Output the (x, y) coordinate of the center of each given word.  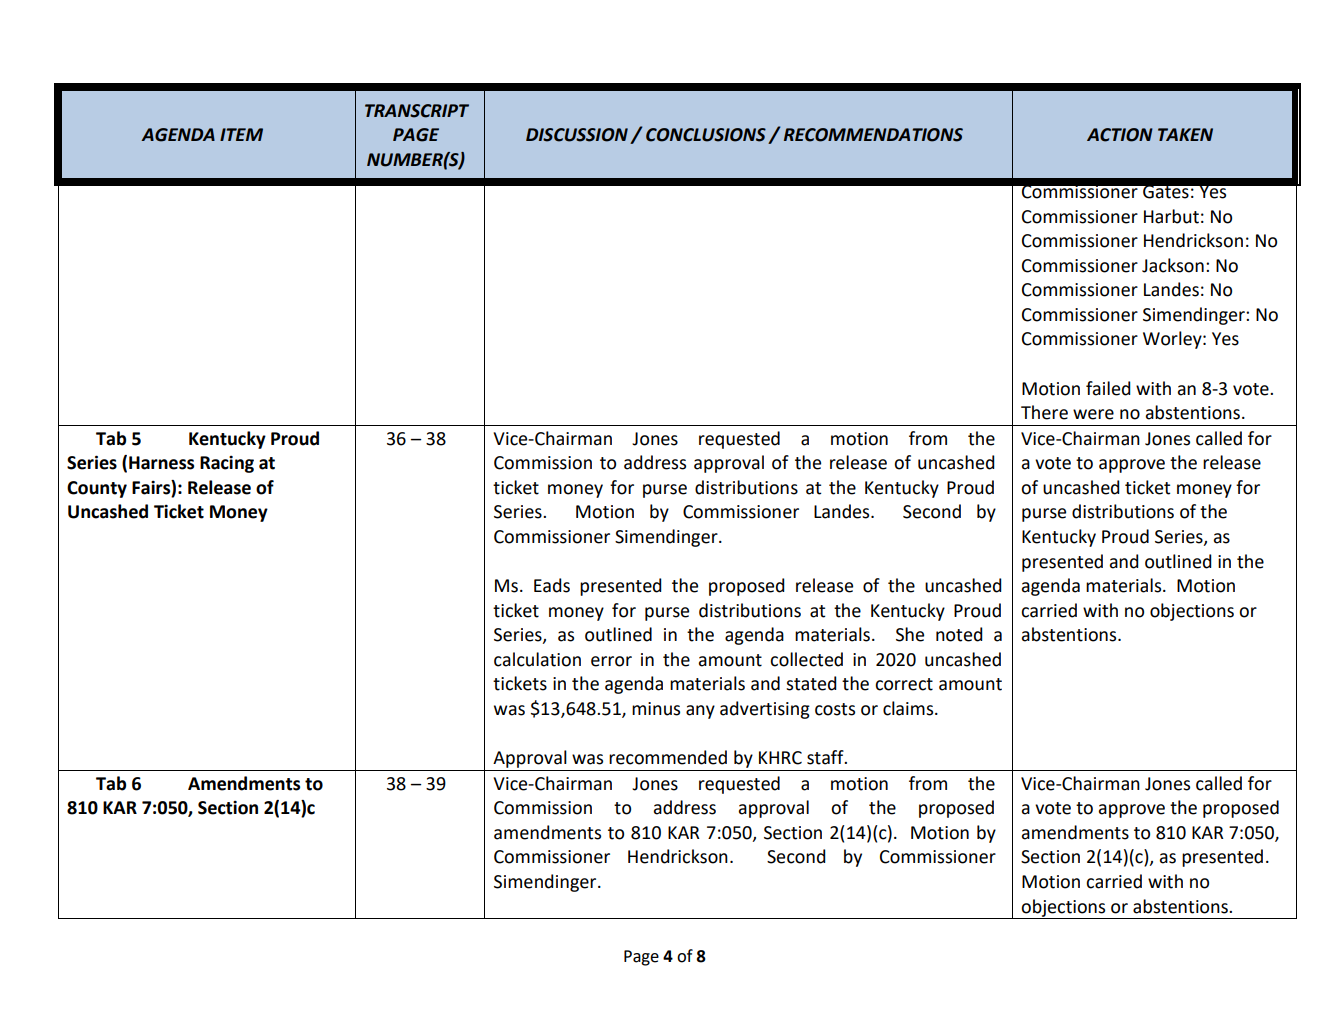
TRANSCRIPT (417, 111)
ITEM (241, 134)
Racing (227, 464)
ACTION (1120, 135)
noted (959, 634)
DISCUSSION (577, 135)
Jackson (1173, 265)
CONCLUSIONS (706, 135)
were (1093, 414)
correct (904, 684)
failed (1108, 388)
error (611, 661)
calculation (537, 659)
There (1044, 412)
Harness (161, 463)
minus (656, 709)
